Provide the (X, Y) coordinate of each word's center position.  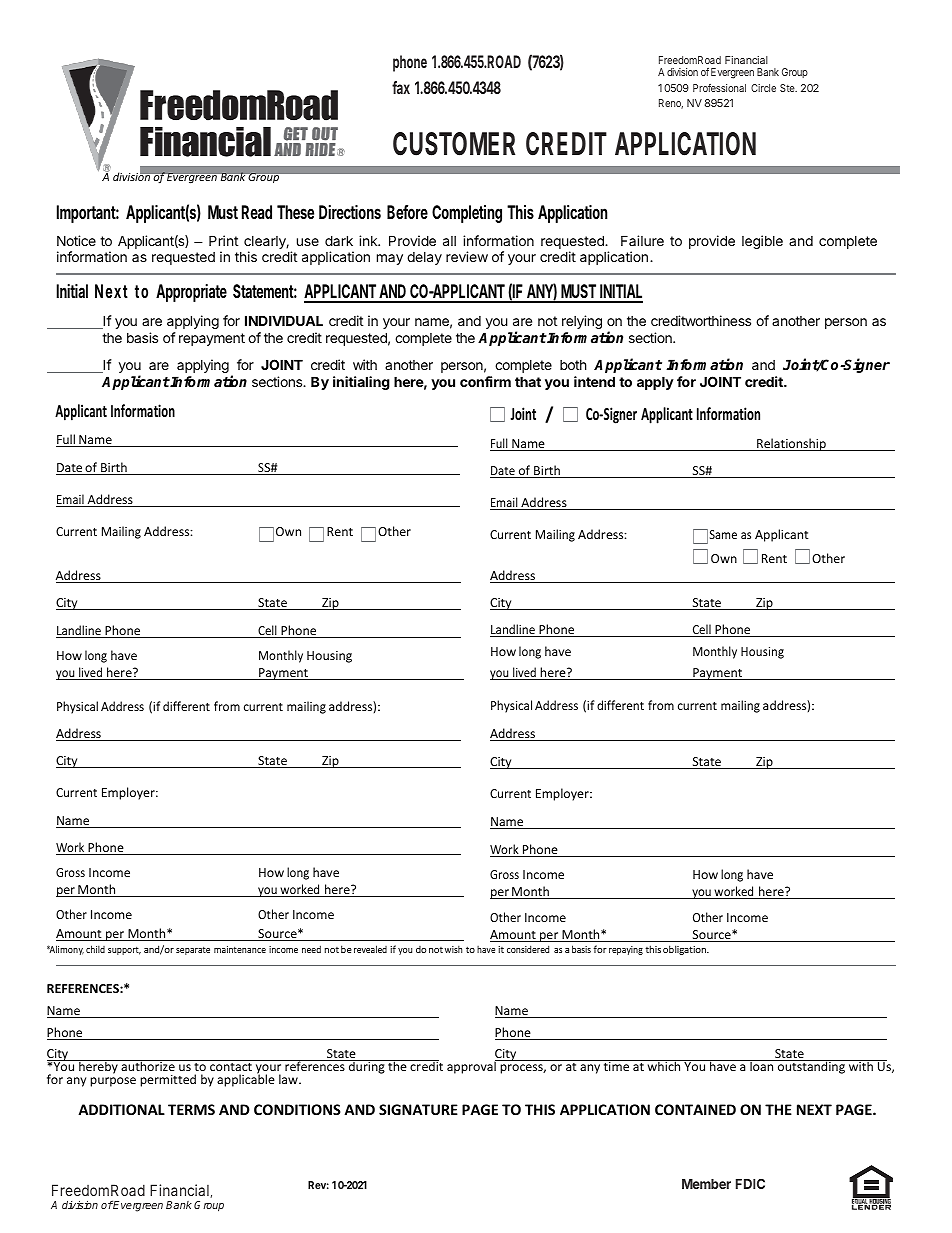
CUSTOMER (454, 144)
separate (193, 951)
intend (594, 381)
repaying (626, 950)
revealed (370, 949)
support (124, 951)
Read (257, 212)
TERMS (191, 1109)
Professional (719, 88)
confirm (485, 381)
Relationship (791, 444)
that (528, 381)
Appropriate (191, 293)
